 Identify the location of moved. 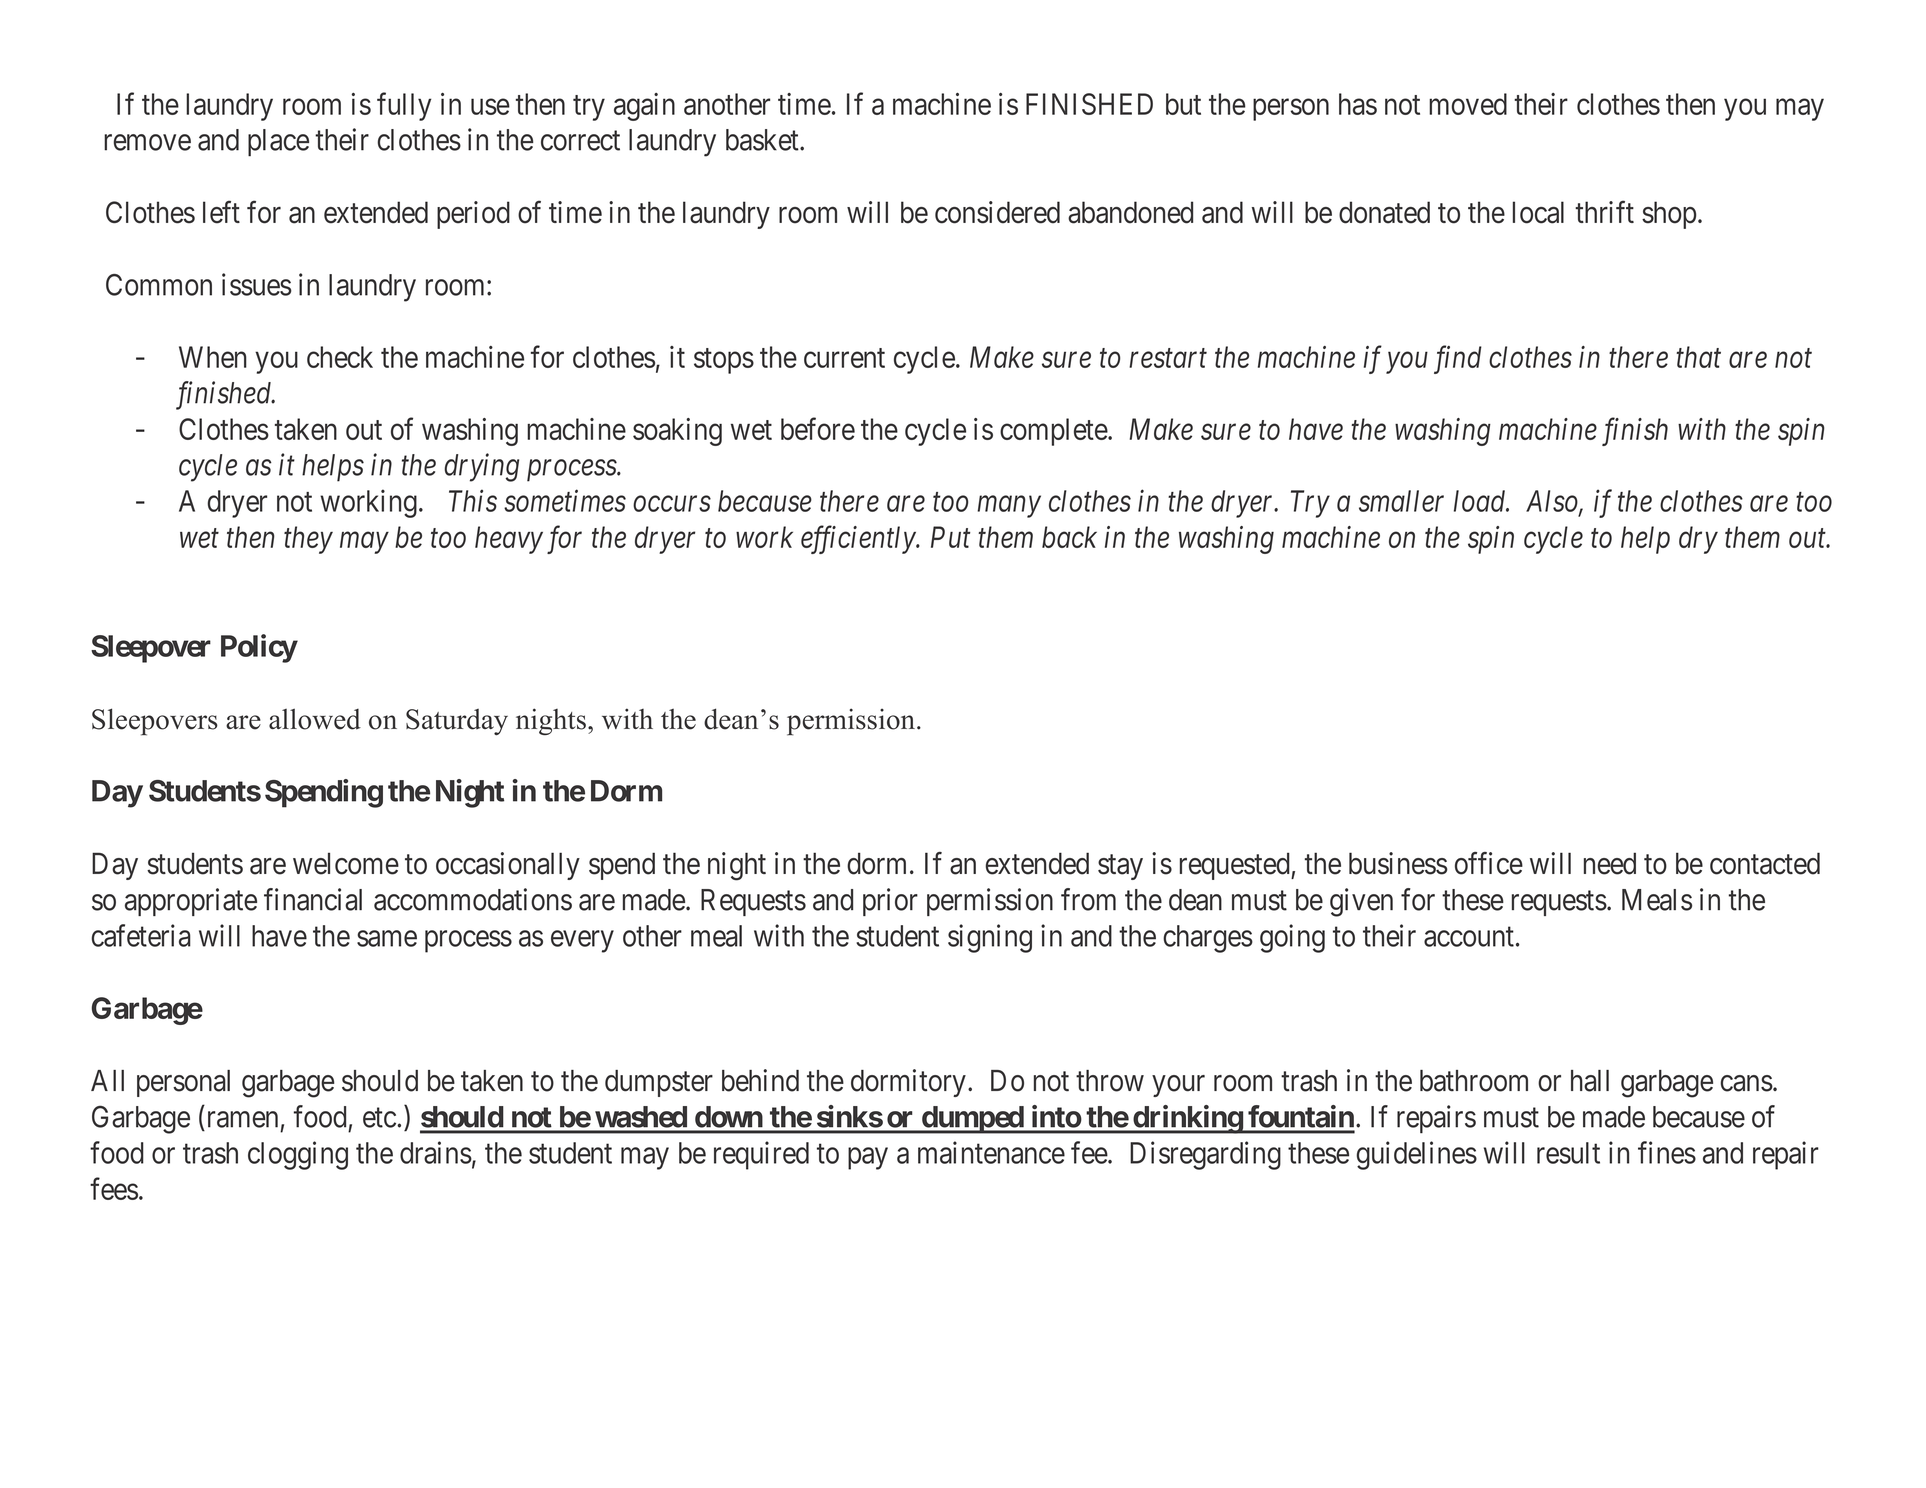
(1468, 104).
